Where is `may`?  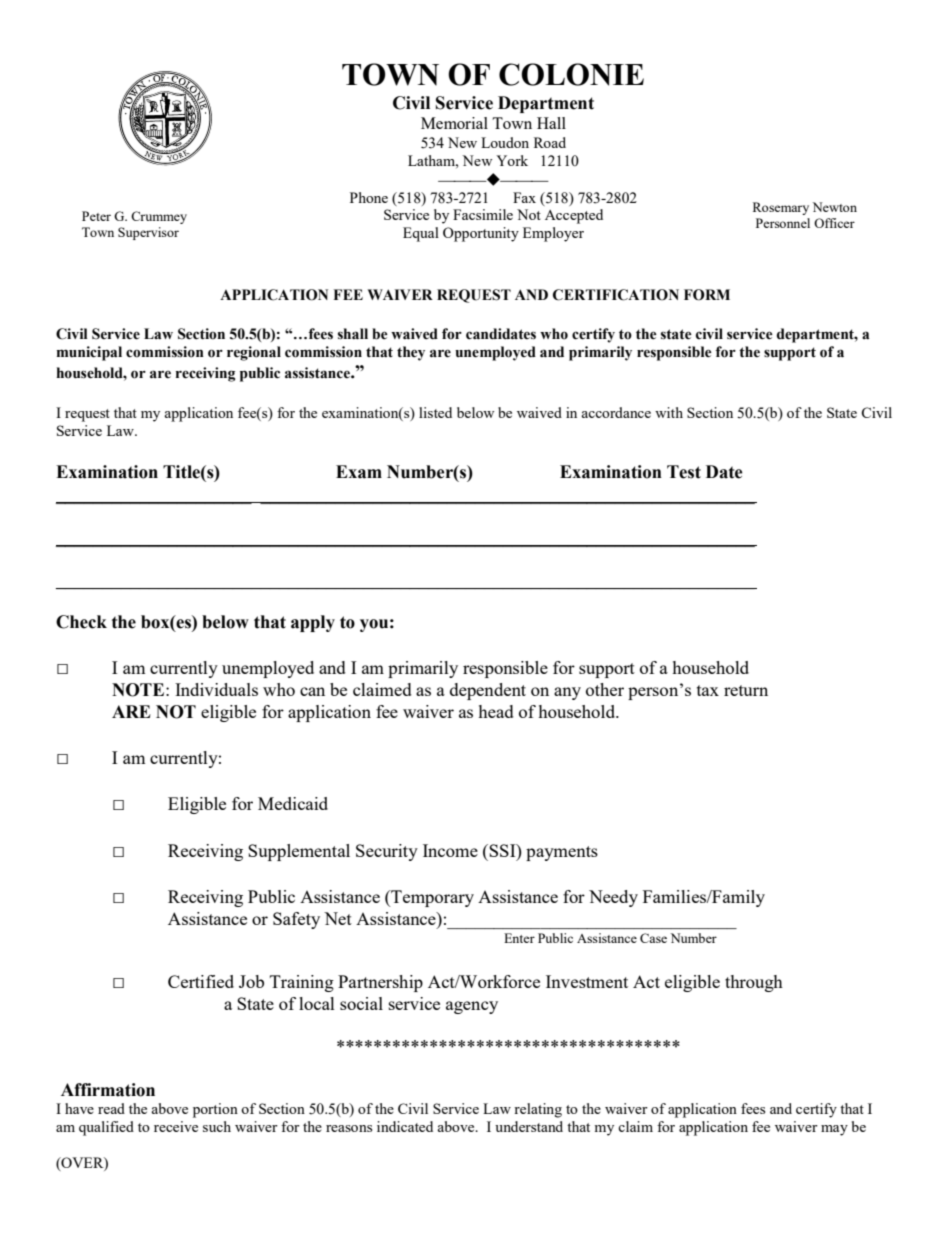
may is located at coordinates (834, 1130).
